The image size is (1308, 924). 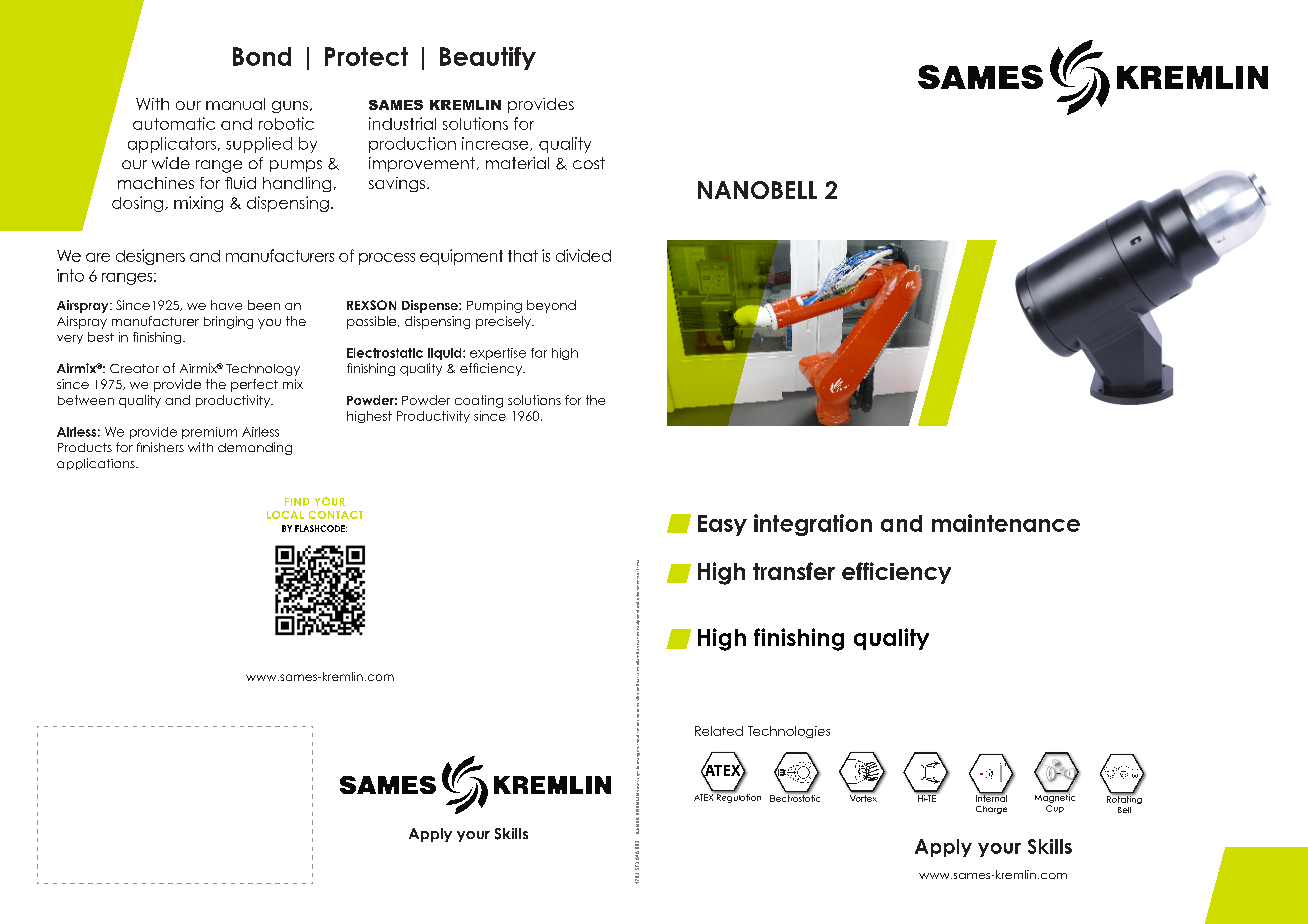 What do you see at coordinates (228, 322) in the screenshot?
I see `bringing` at bounding box center [228, 322].
